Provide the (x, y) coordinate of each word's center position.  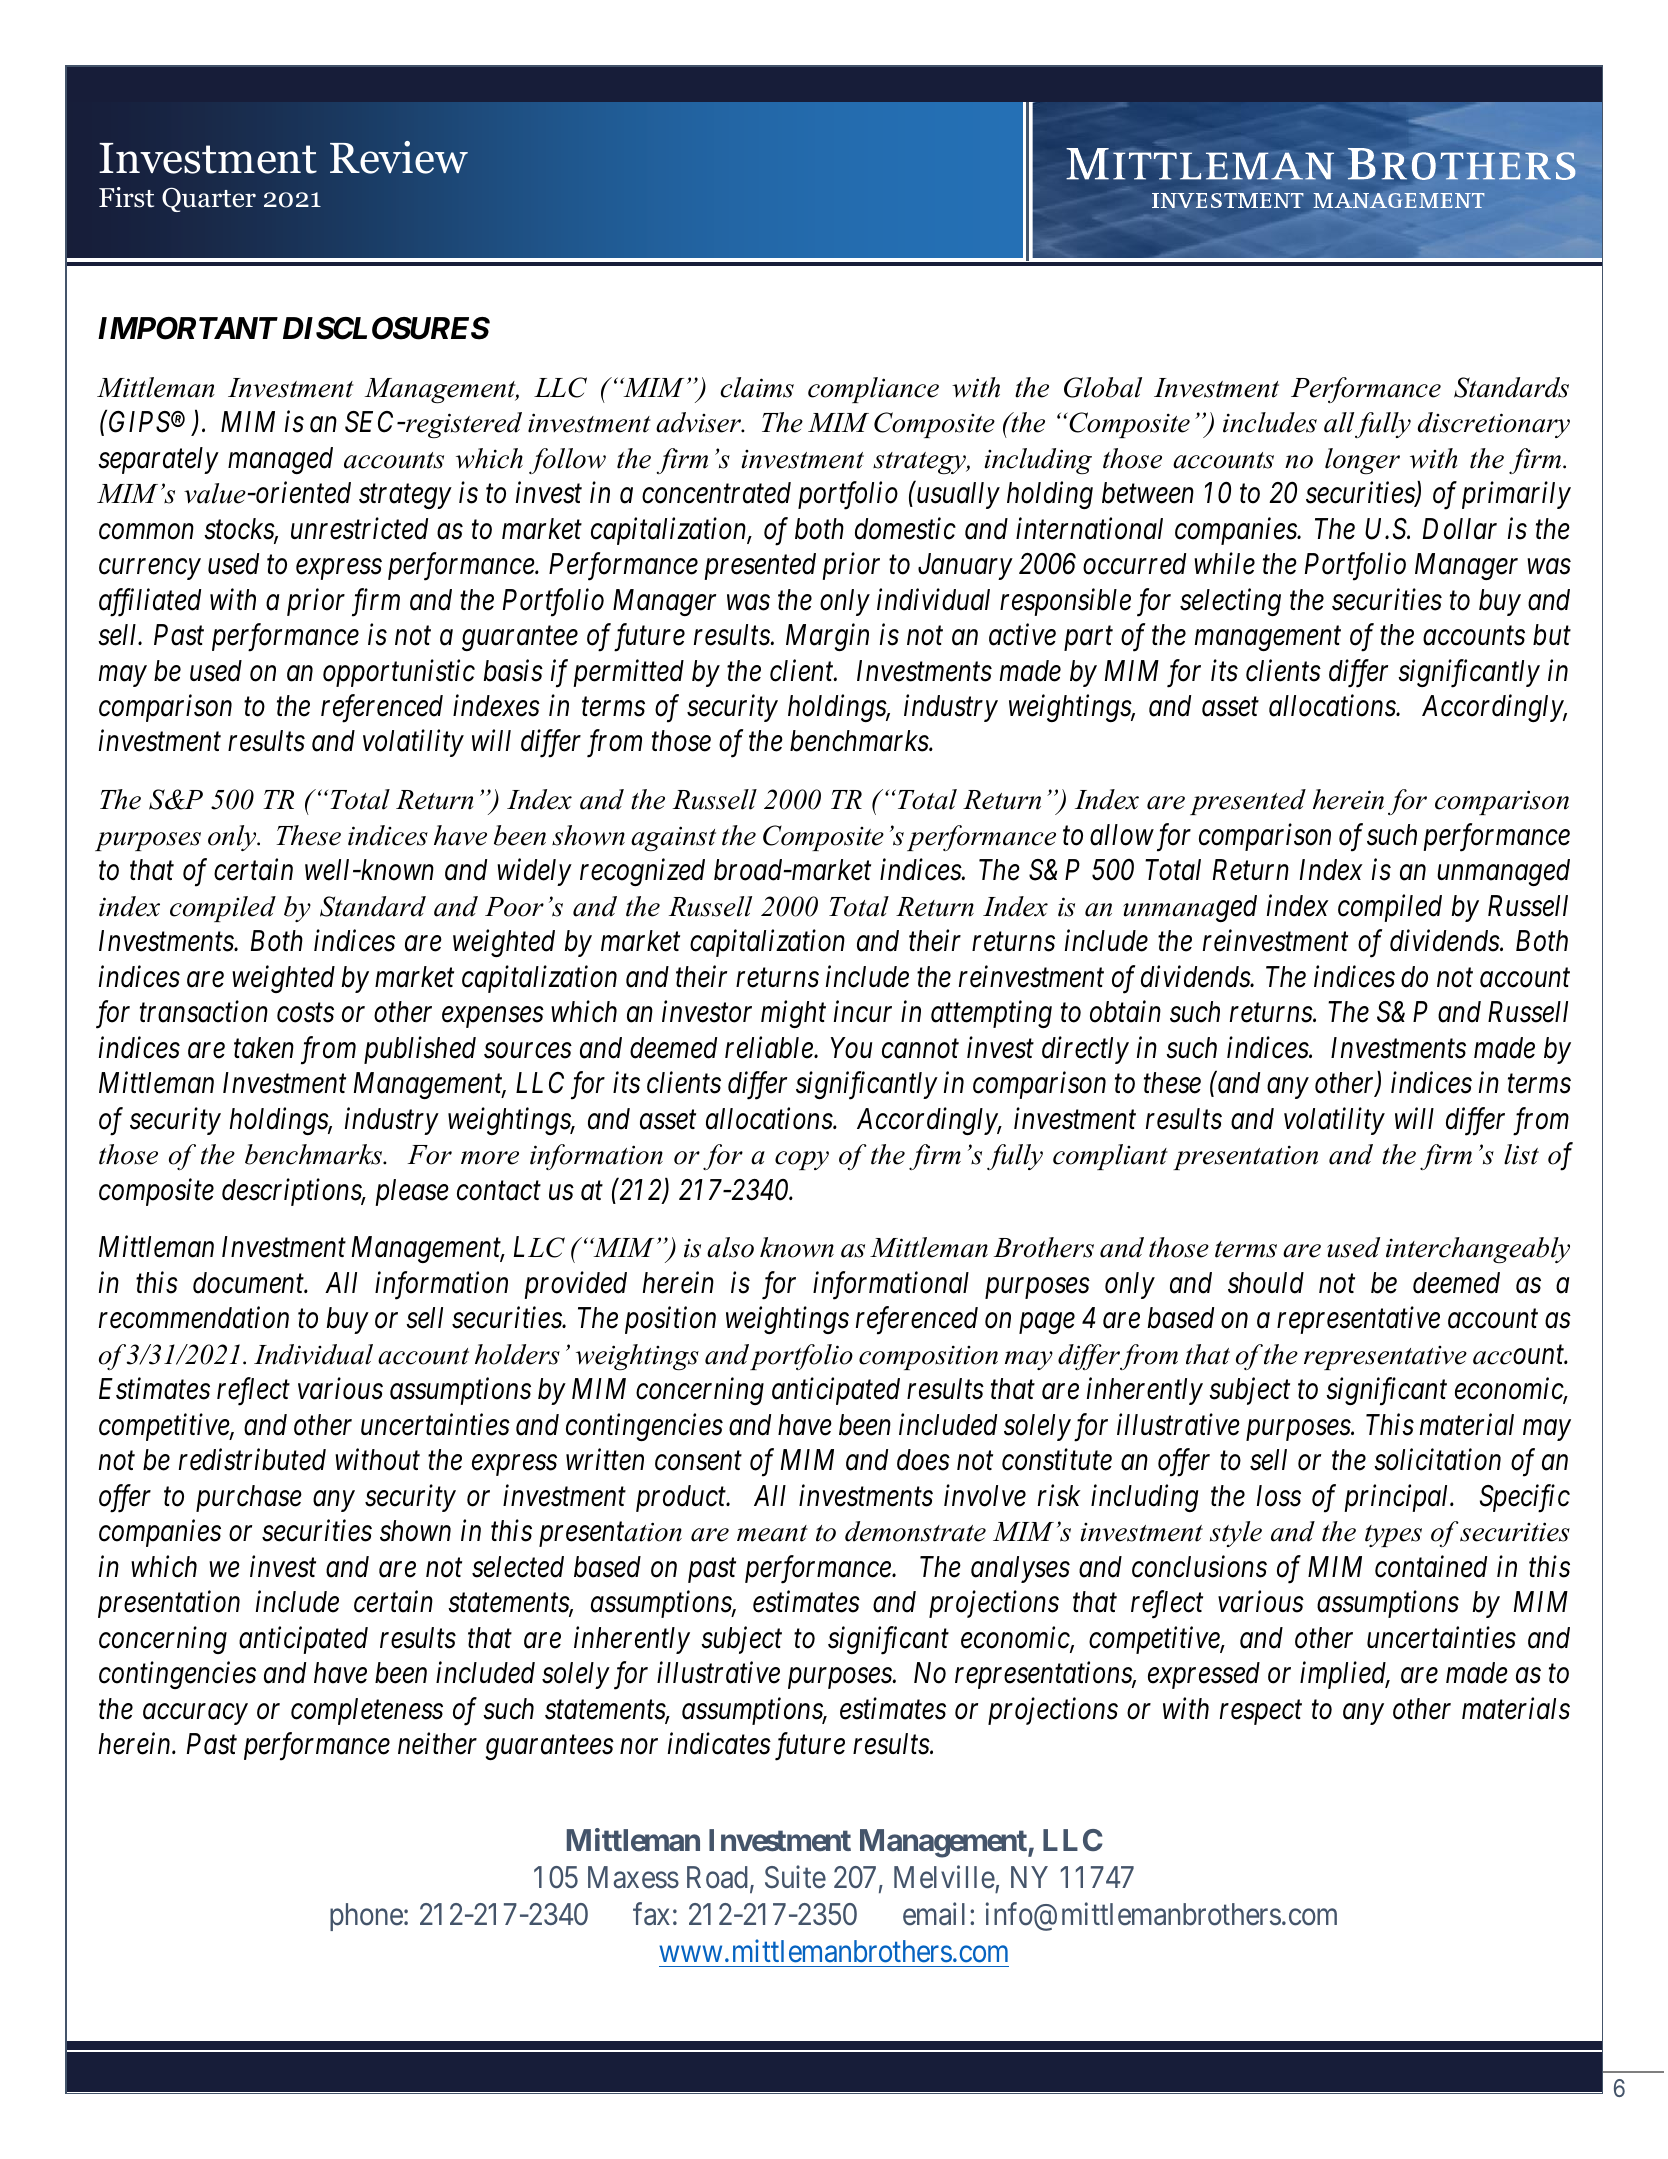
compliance (873, 390)
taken (264, 1048)
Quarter (209, 200)
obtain (1125, 1012)
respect (1261, 1713)
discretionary (1494, 425)
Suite (795, 1877)
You (851, 1048)
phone (366, 1917)
